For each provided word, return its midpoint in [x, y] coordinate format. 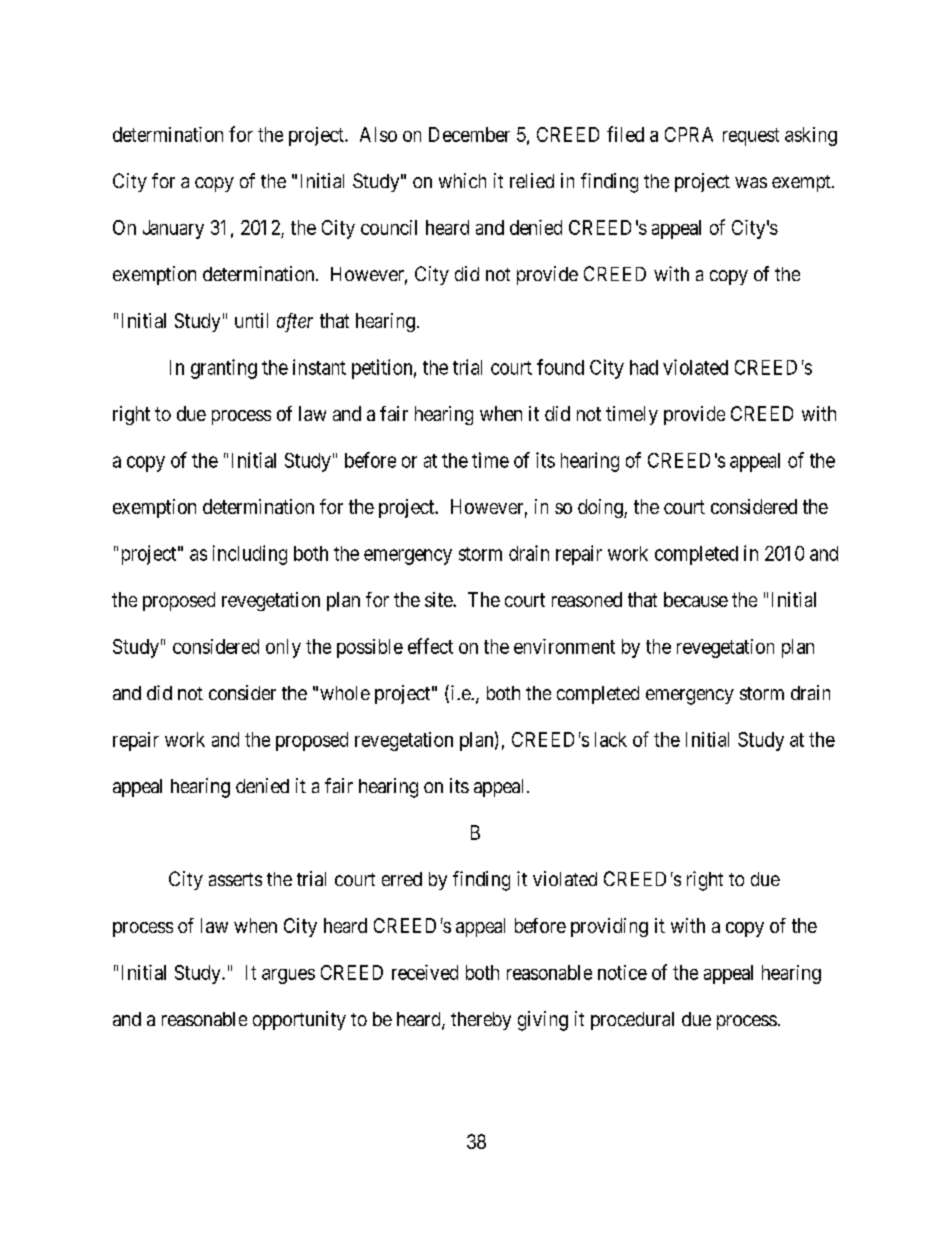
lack [611, 739]
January [173, 229]
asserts [235, 879]
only [283, 648]
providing [609, 927]
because [696, 599]
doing [601, 508]
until [251, 320]
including [250, 555]
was [751, 182]
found [560, 367]
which [462, 180]
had [644, 367]
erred [402, 879]
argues [288, 976]
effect [430, 646]
